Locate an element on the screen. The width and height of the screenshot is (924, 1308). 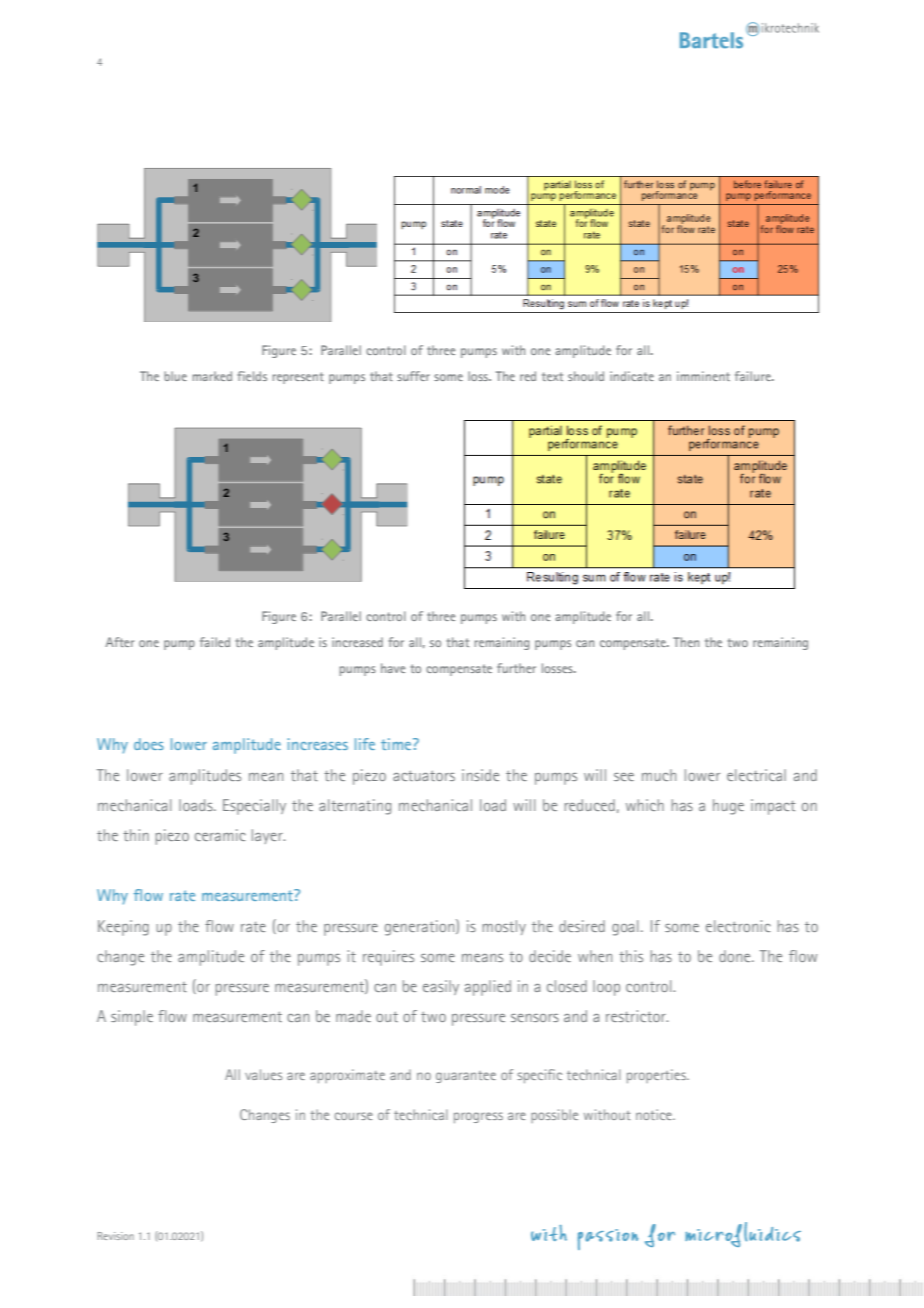
actuators is located at coordinates (424, 776).
